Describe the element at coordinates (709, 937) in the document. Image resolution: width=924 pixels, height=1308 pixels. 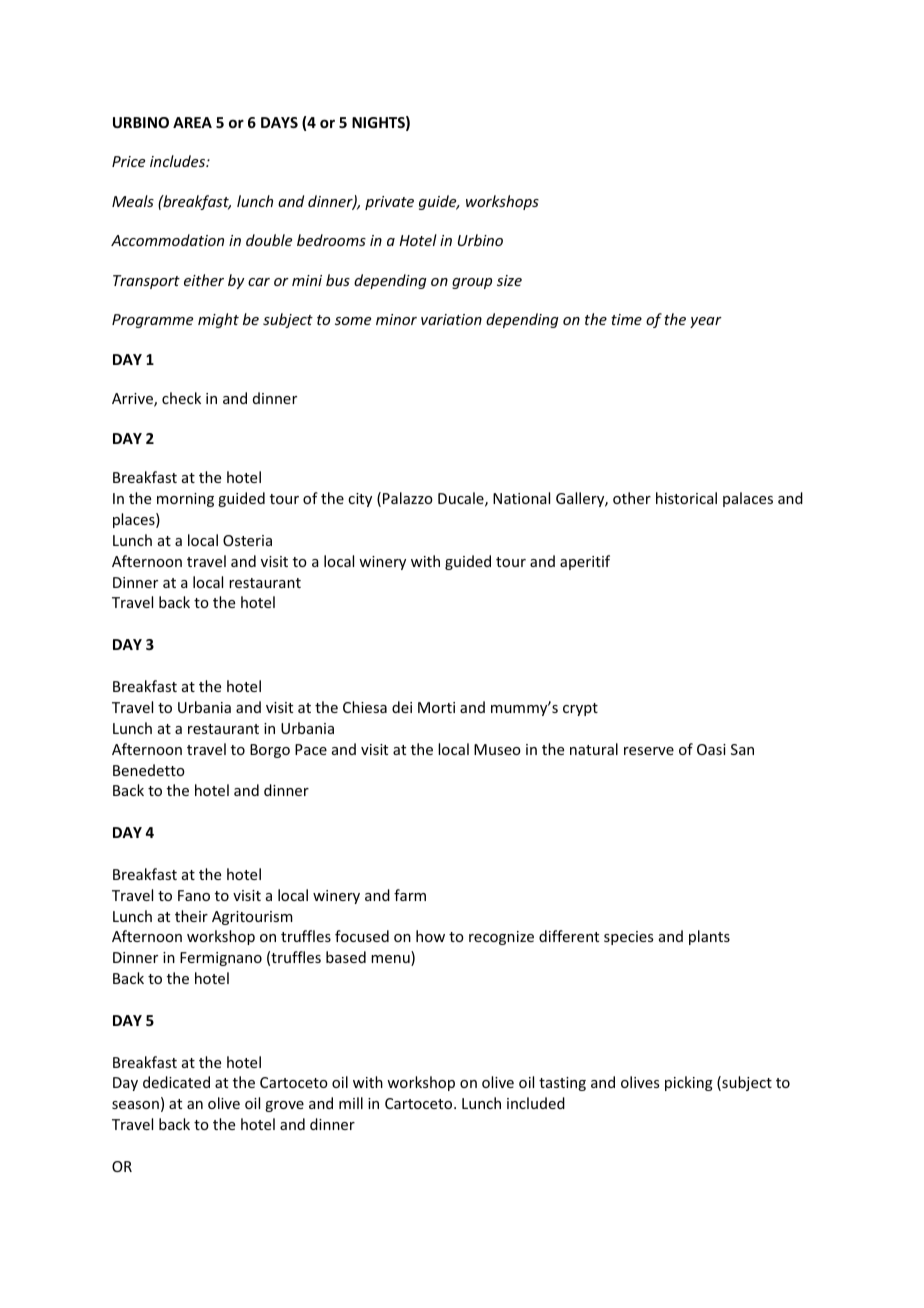
I see `plants` at that location.
